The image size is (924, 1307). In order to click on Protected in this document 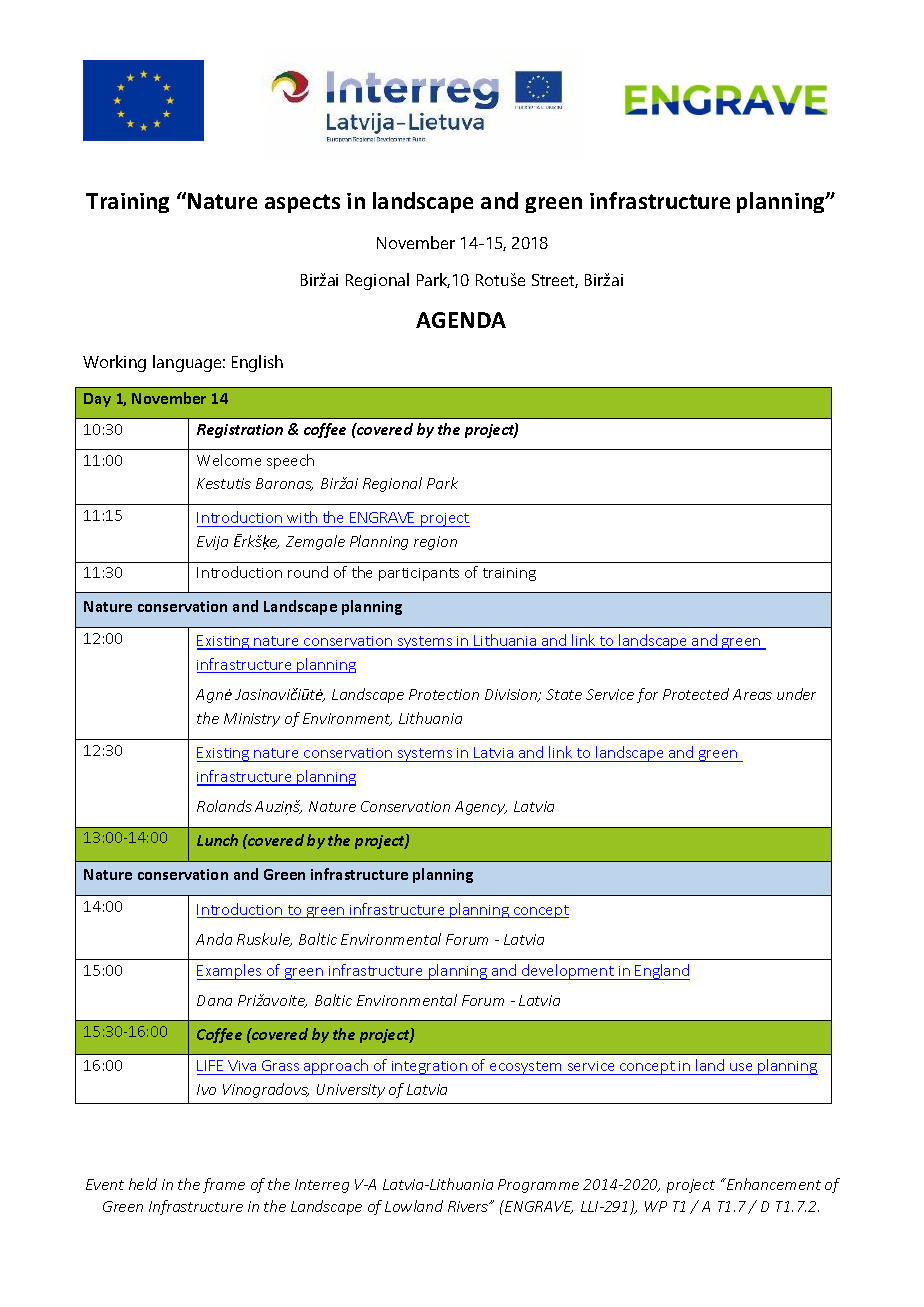, I will do `click(696, 694)`.
